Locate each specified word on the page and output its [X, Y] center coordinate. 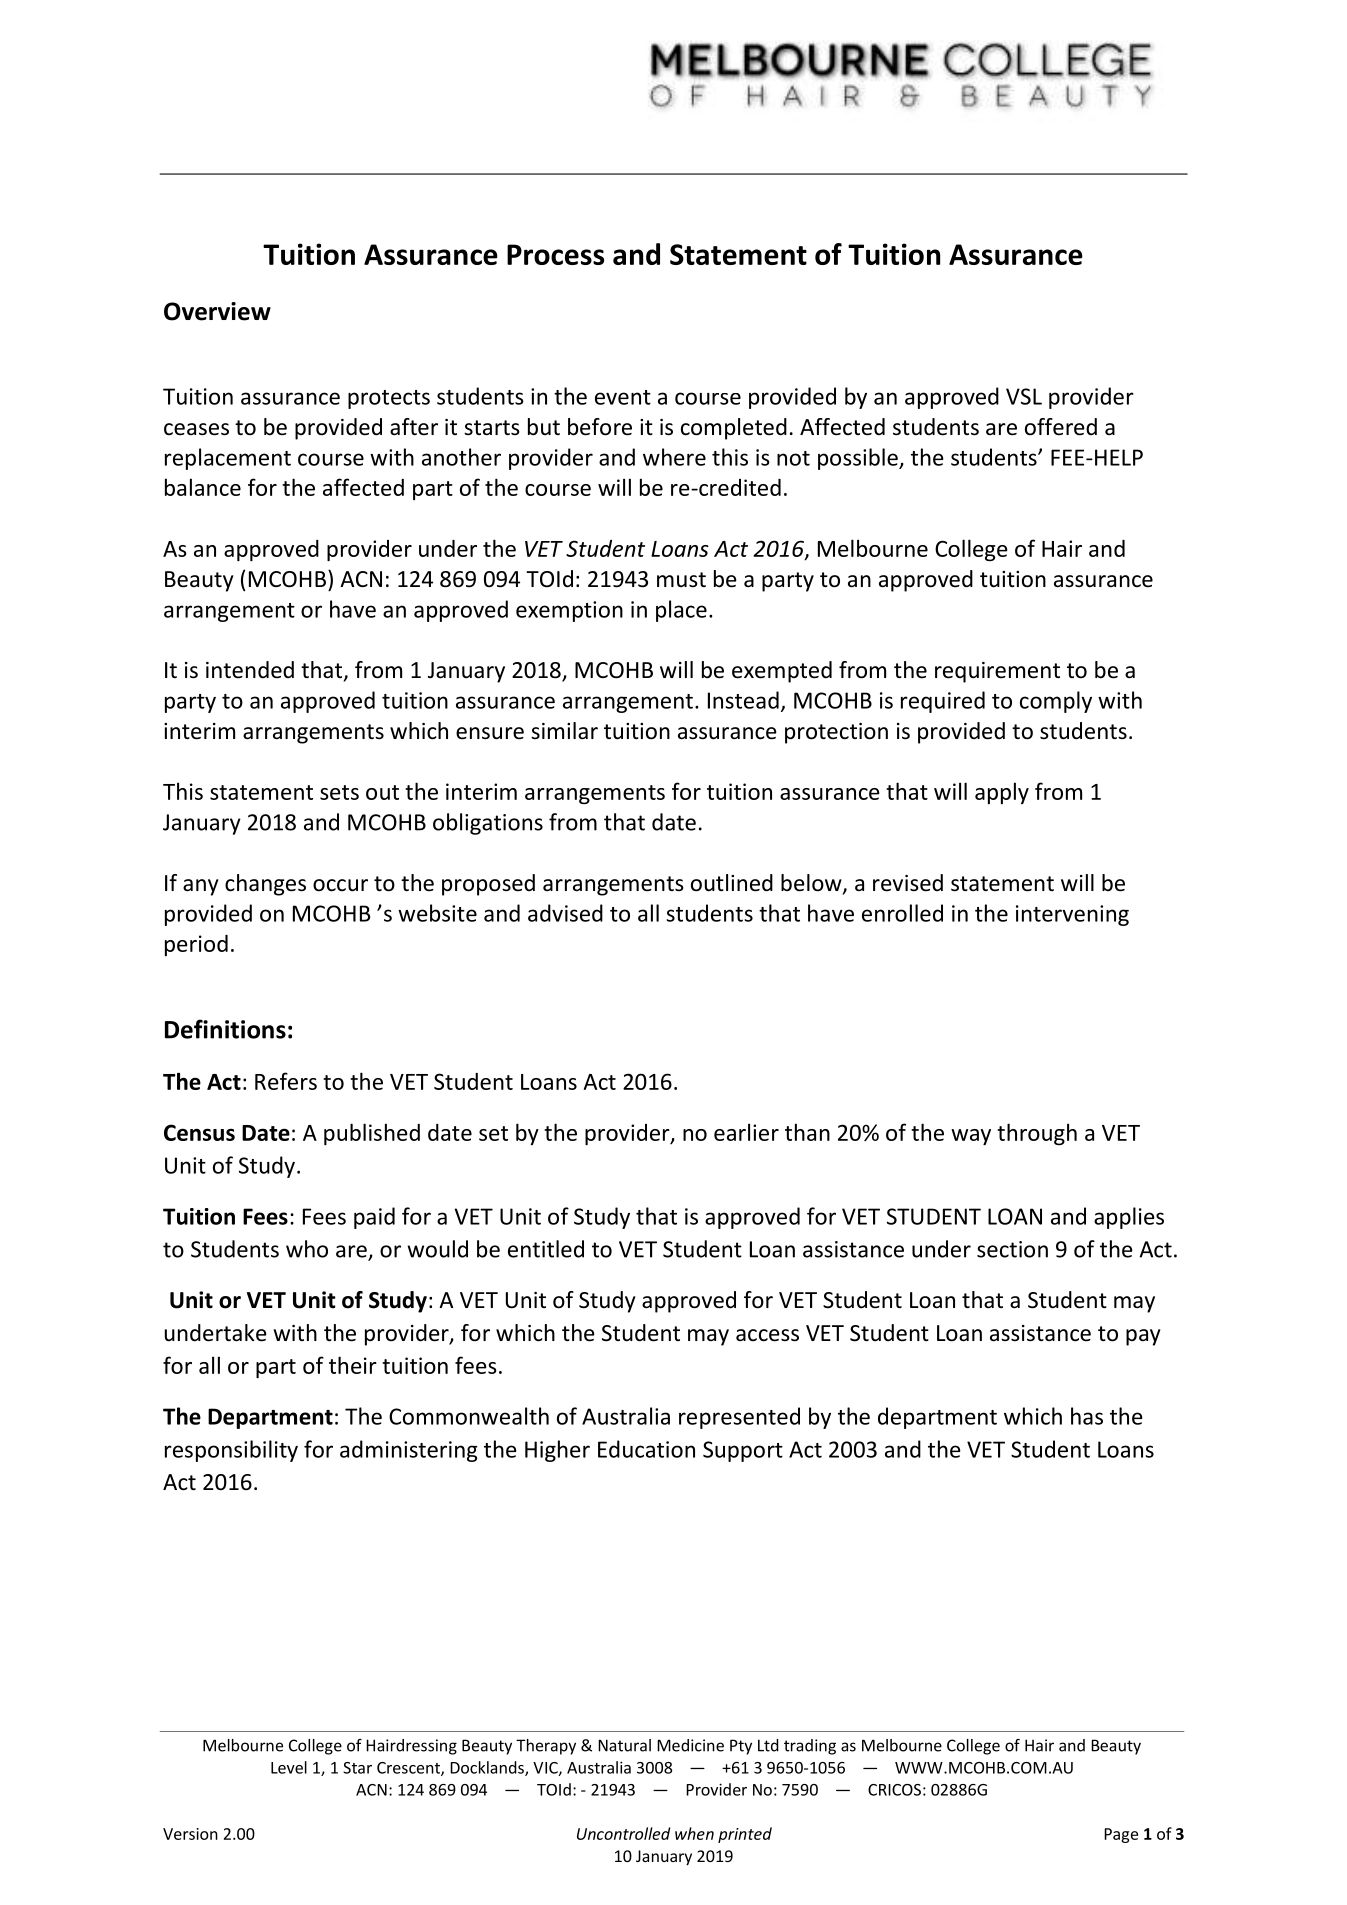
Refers [286, 1081]
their [353, 1365]
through [1037, 1134]
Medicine [690, 1745]
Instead [743, 700]
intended [250, 670]
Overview [217, 311]
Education [646, 1449]
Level [289, 1767]
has [1087, 1416]
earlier [746, 1132]
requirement [997, 672]
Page [1121, 1835]
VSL [1024, 396]
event [623, 397]
